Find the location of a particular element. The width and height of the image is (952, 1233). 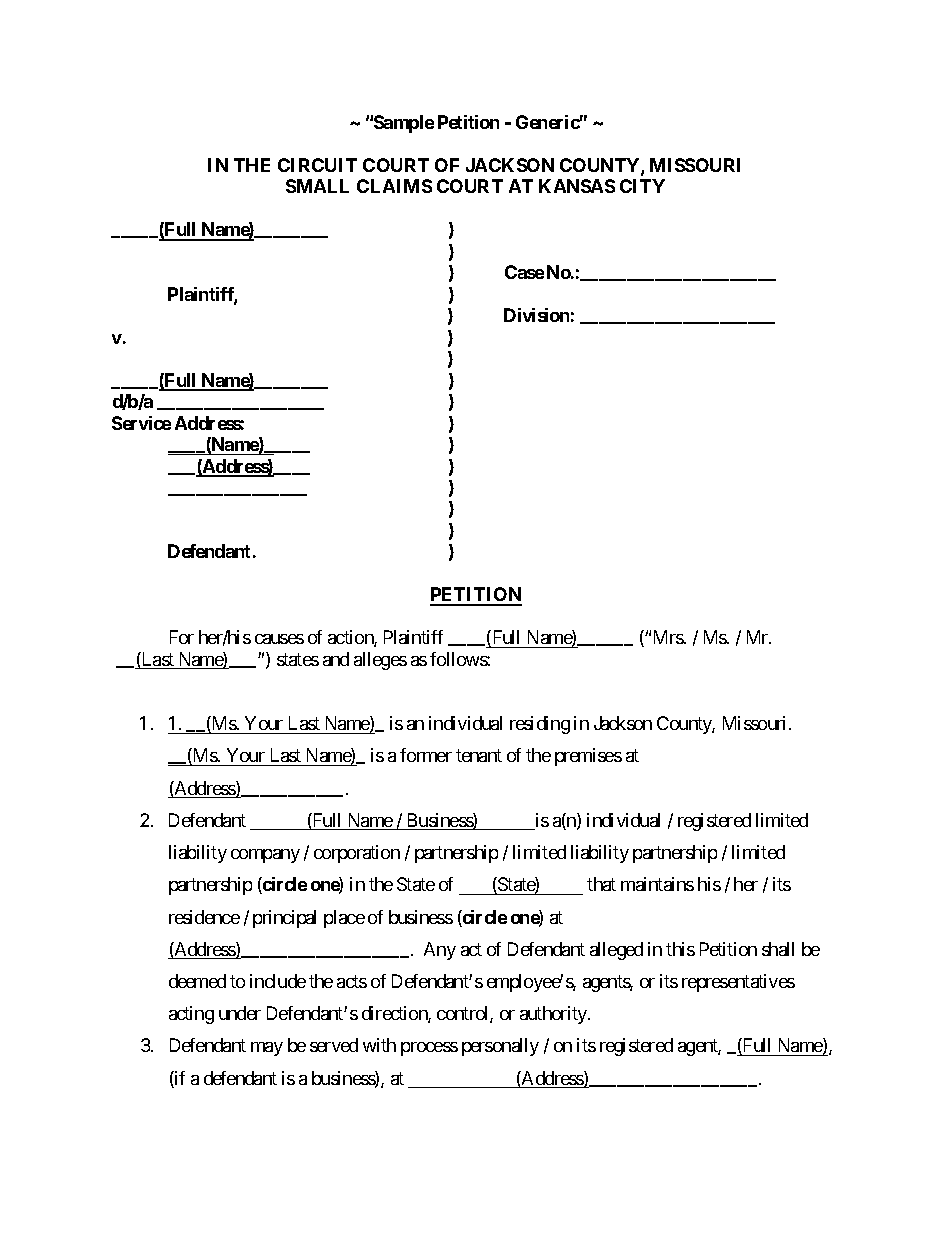

SMALL is located at coordinates (317, 186).
